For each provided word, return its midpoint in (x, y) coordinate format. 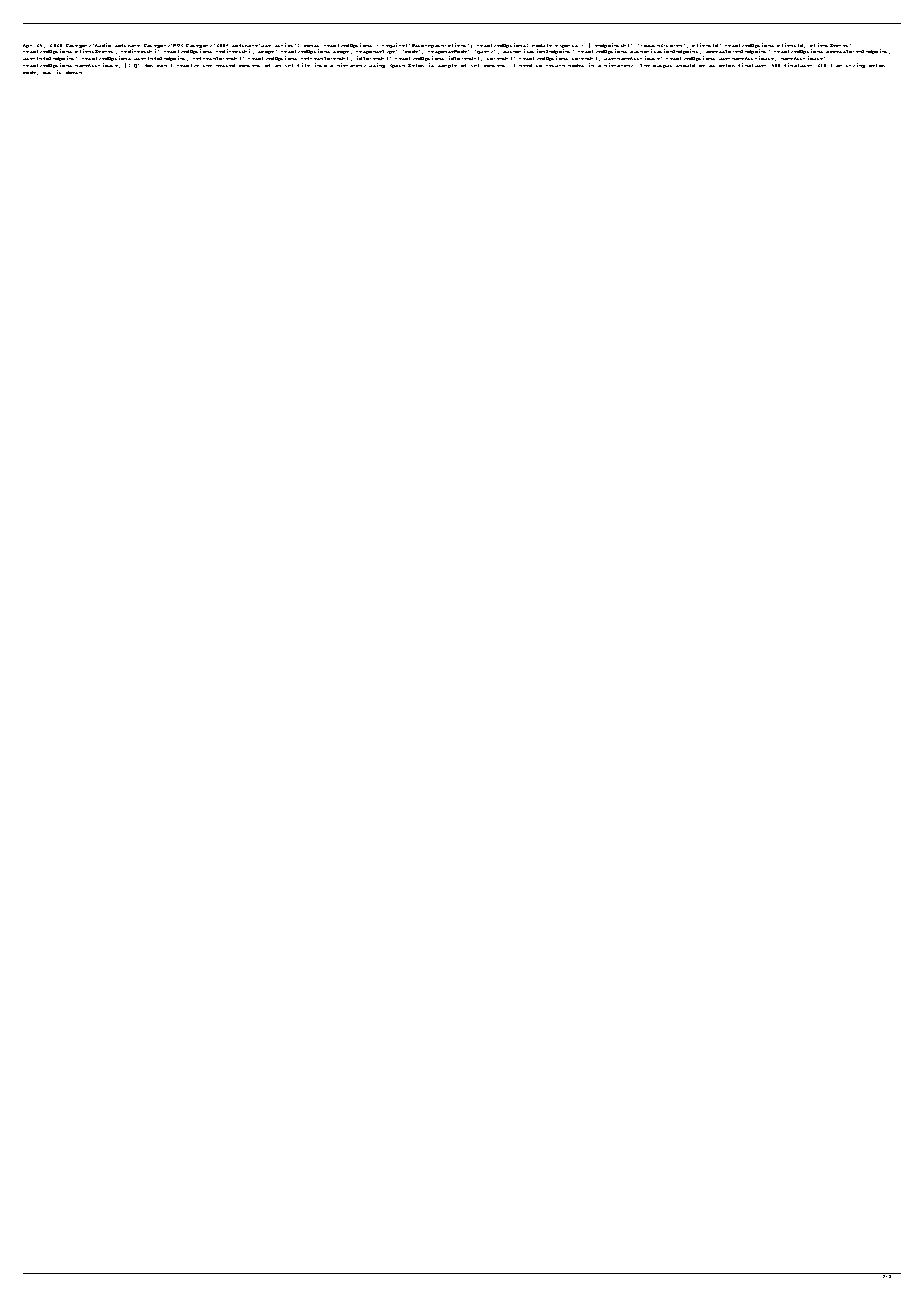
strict (285, 45)
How (149, 65)
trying (855, 65)
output (662, 66)
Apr (27, 46)
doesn (74, 72)
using (377, 65)
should (685, 65)
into (321, 65)
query (485, 52)
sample (447, 66)
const (311, 46)
